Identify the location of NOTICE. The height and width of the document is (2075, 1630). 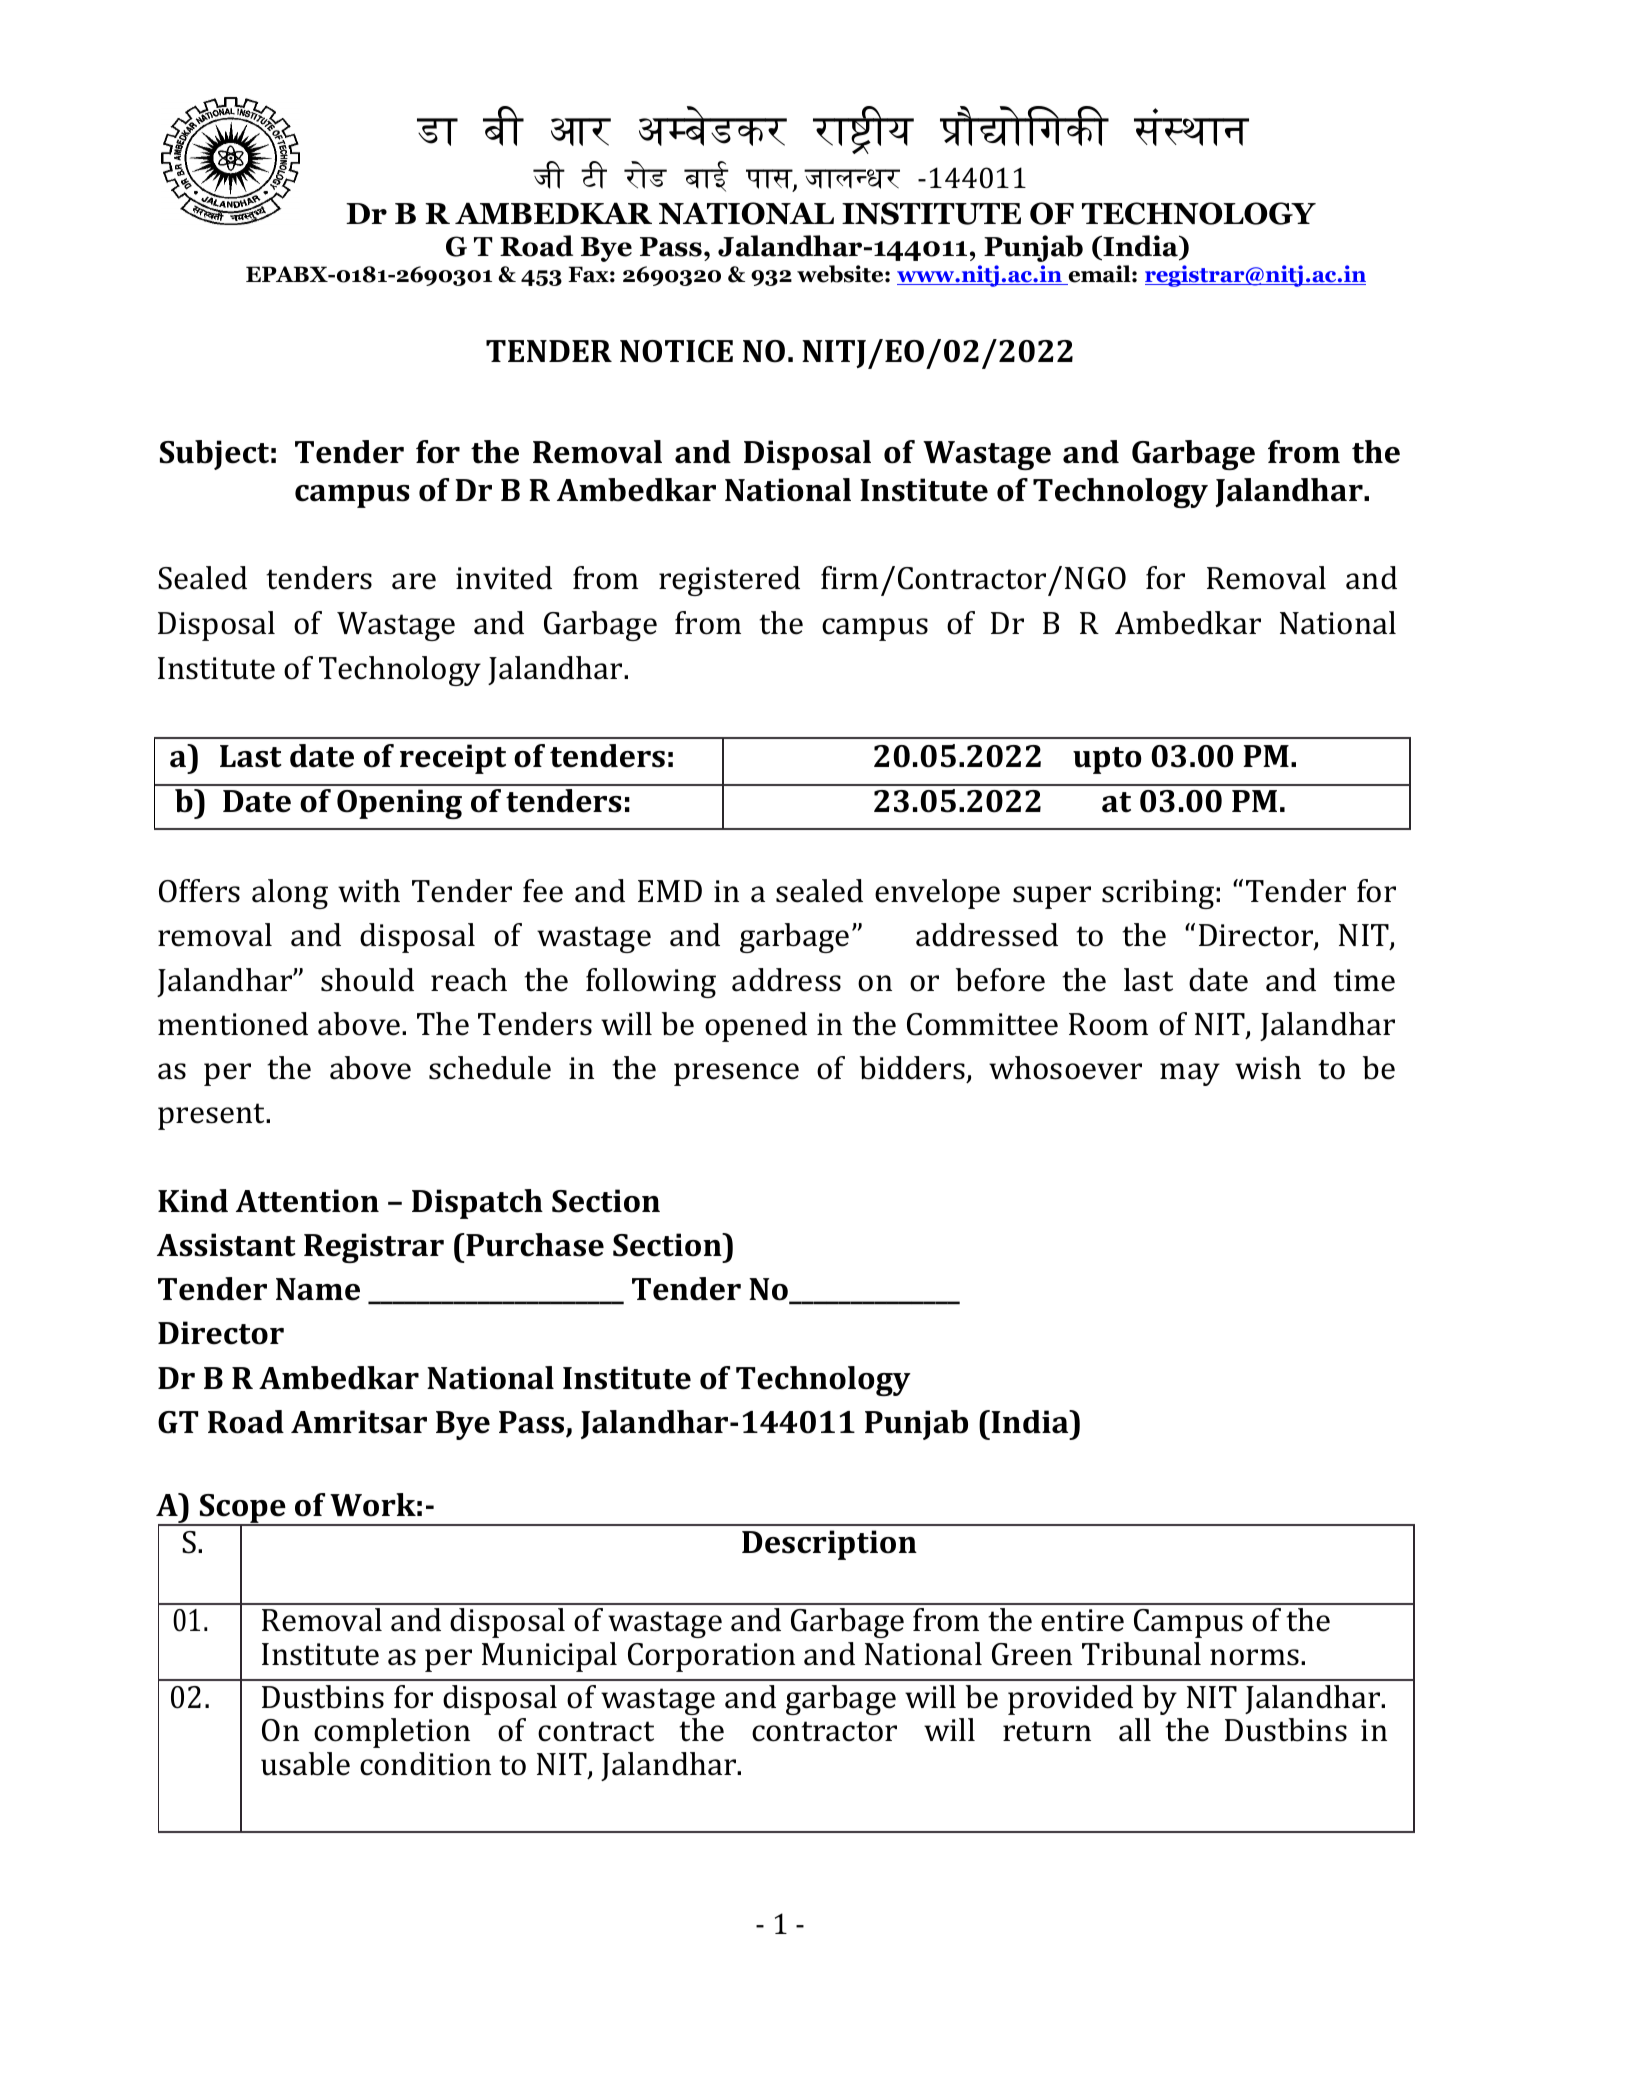
(676, 351).
